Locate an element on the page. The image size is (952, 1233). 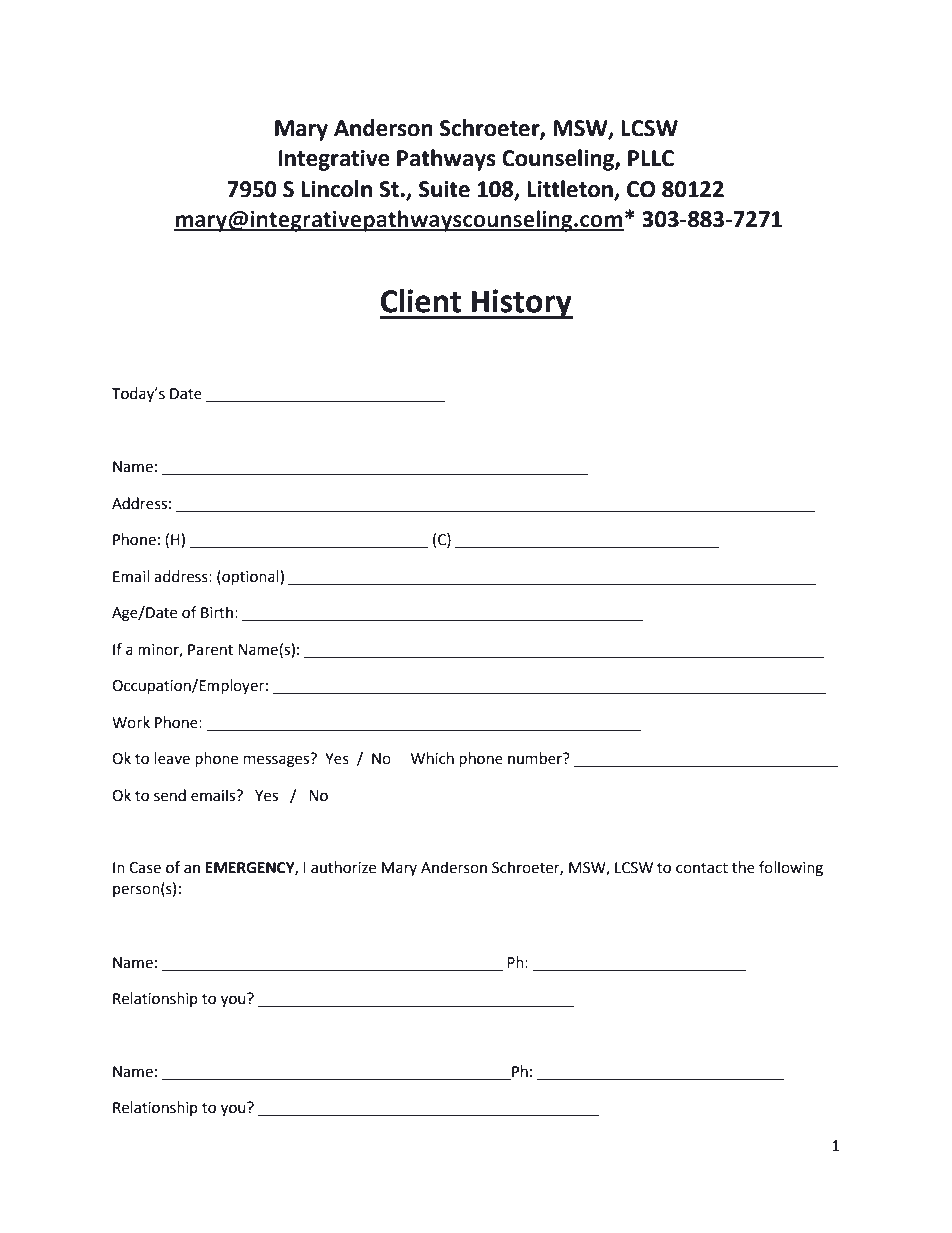
Case is located at coordinates (145, 868).
